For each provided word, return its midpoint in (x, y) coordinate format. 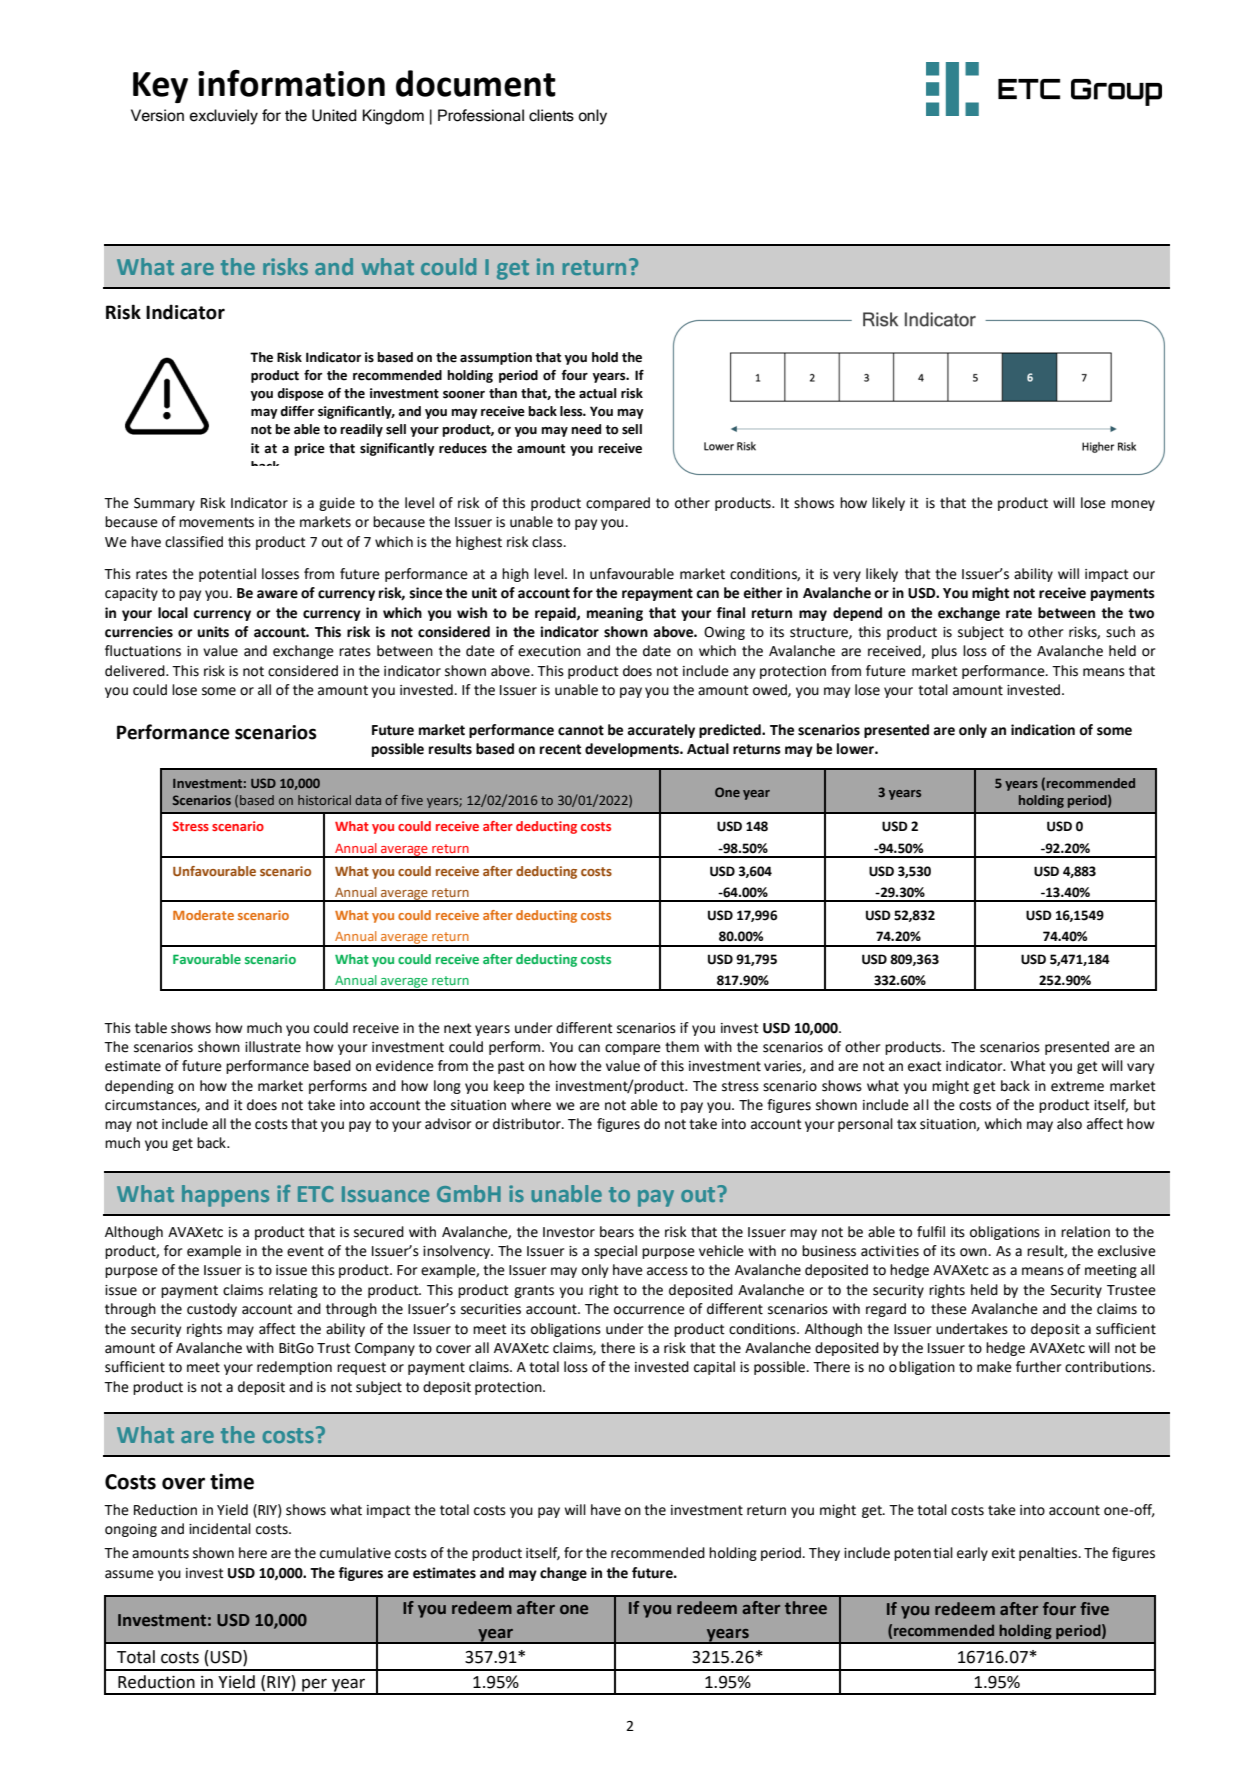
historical (324, 800)
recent (560, 749)
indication (1043, 730)
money (1133, 505)
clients (551, 115)
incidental (220, 1529)
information (291, 83)
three (806, 1608)
